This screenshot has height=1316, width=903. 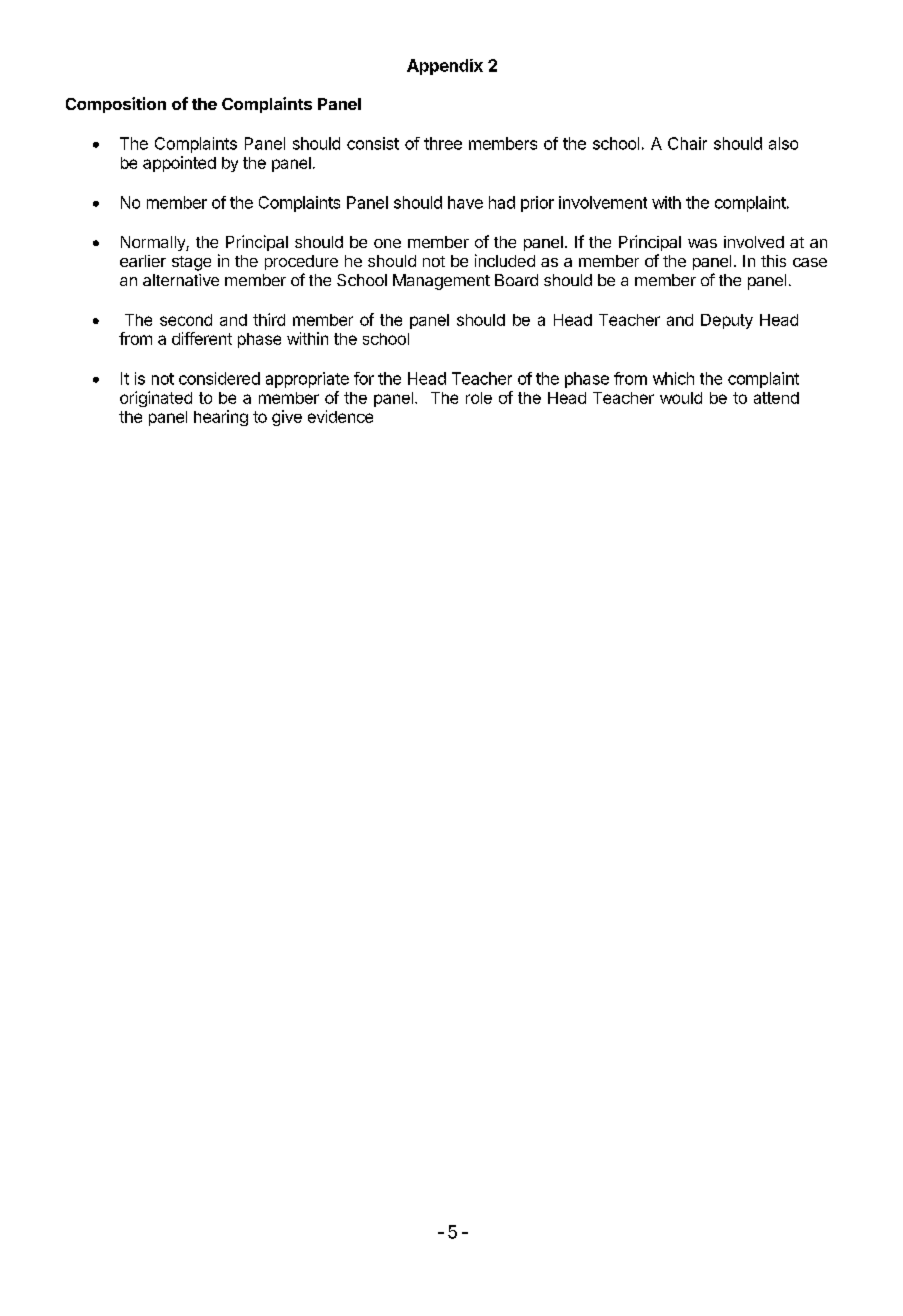 What do you see at coordinates (687, 143) in the screenshot?
I see `Chair` at bounding box center [687, 143].
